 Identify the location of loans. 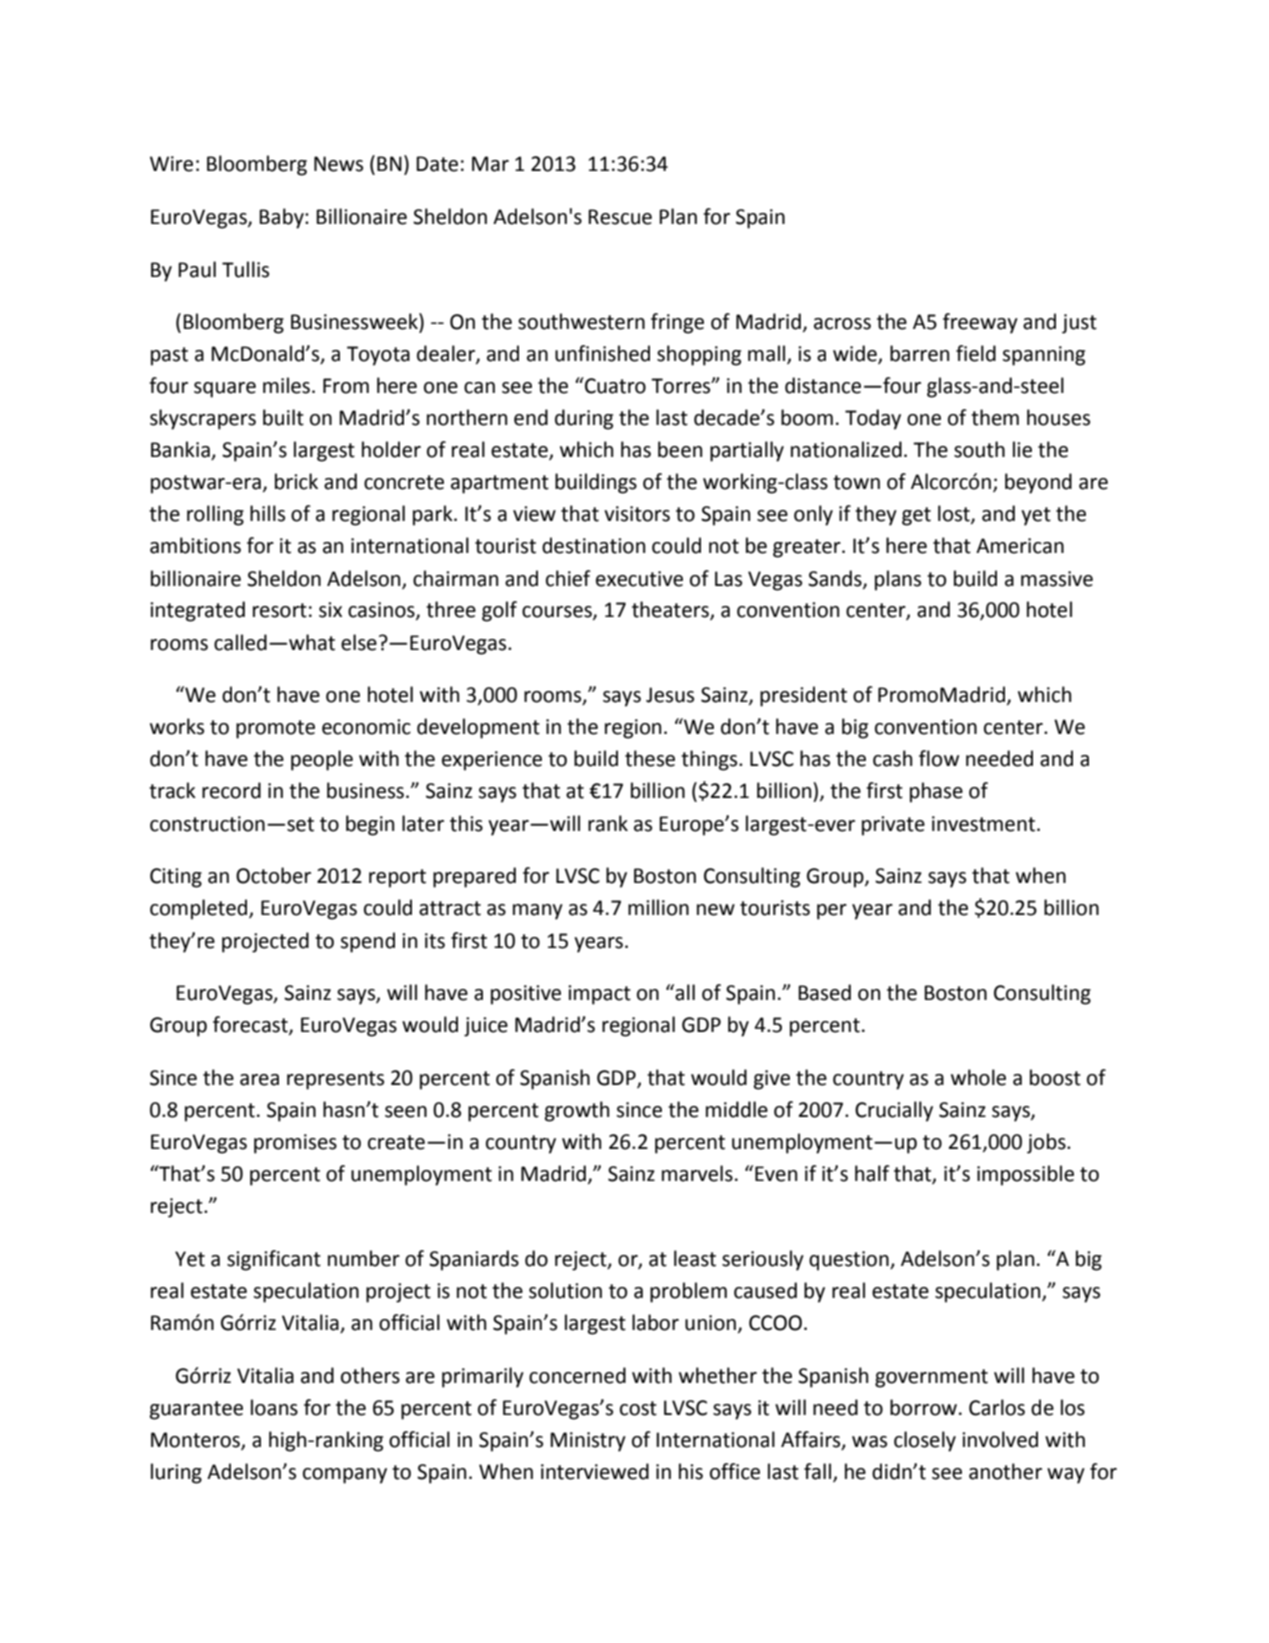
(274, 1407).
